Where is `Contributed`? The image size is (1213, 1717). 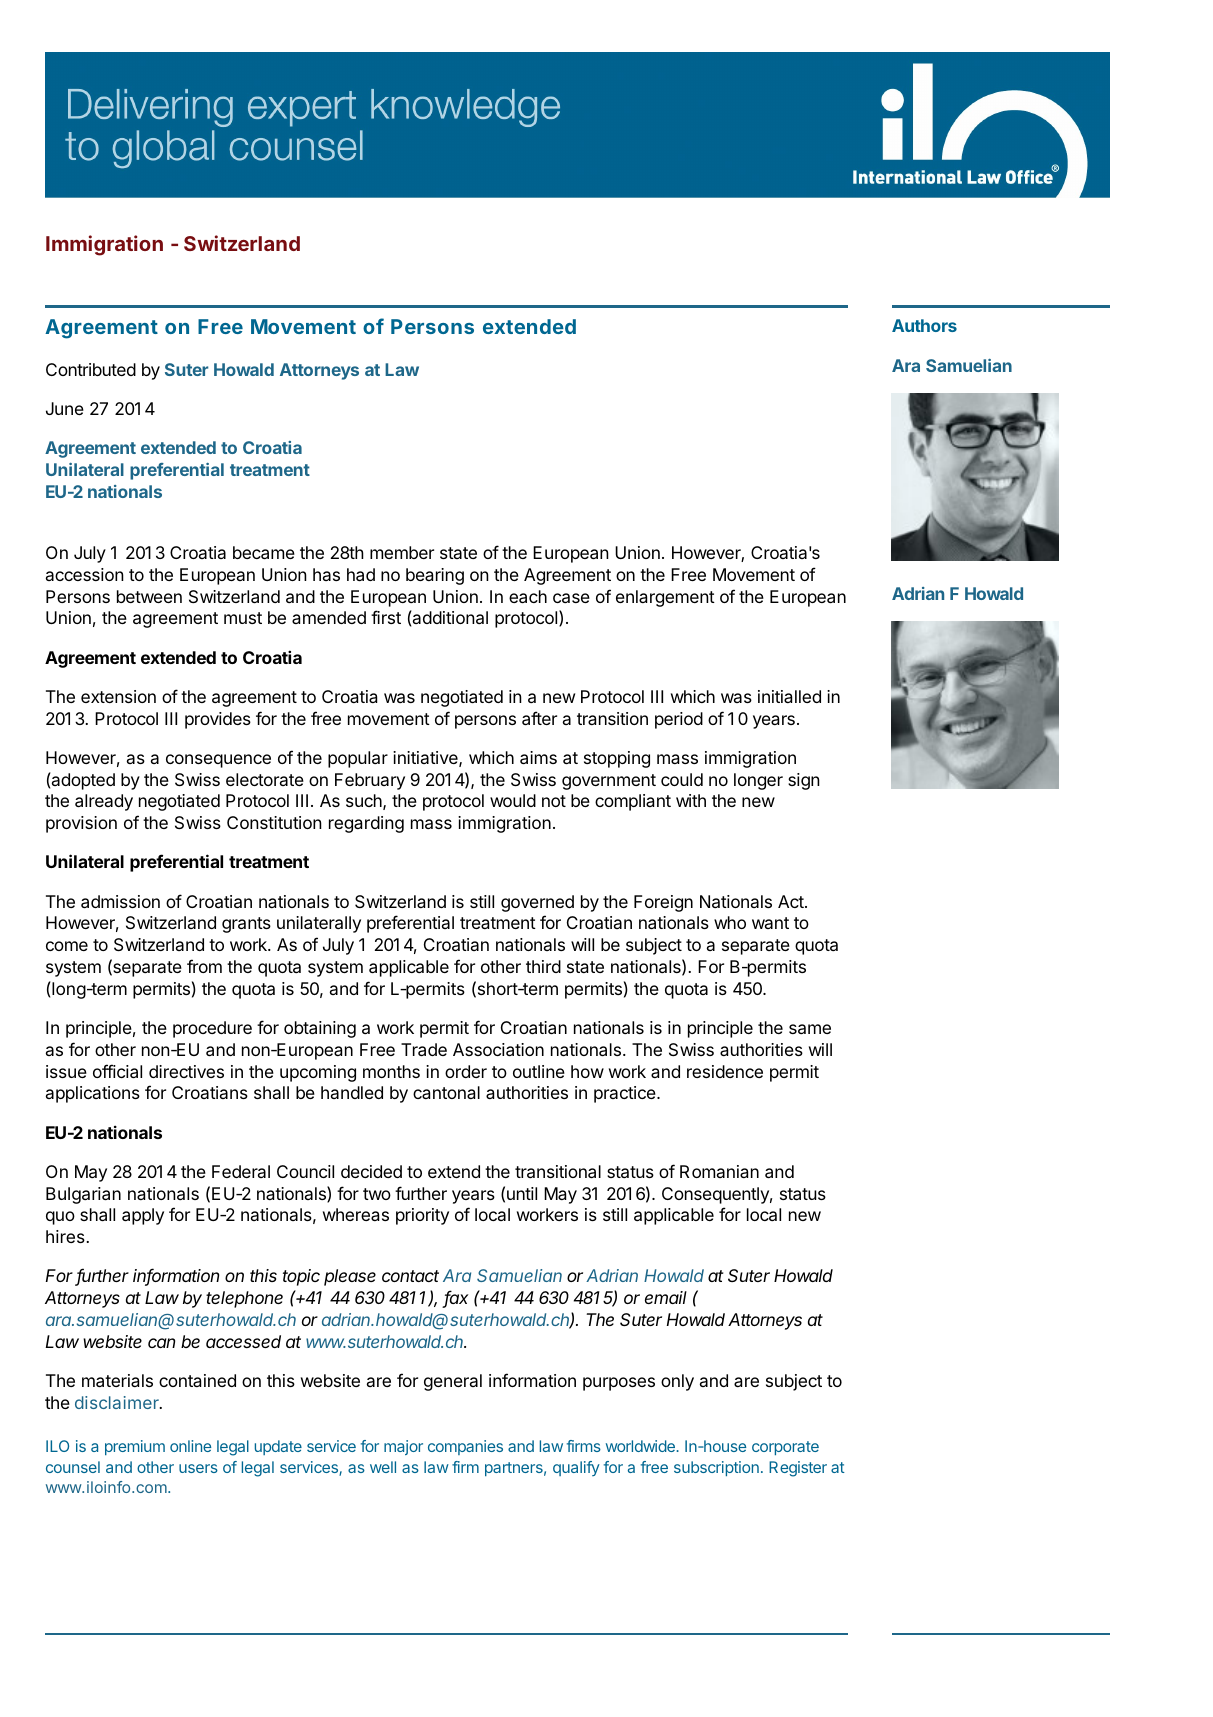 Contributed is located at coordinates (91, 369).
